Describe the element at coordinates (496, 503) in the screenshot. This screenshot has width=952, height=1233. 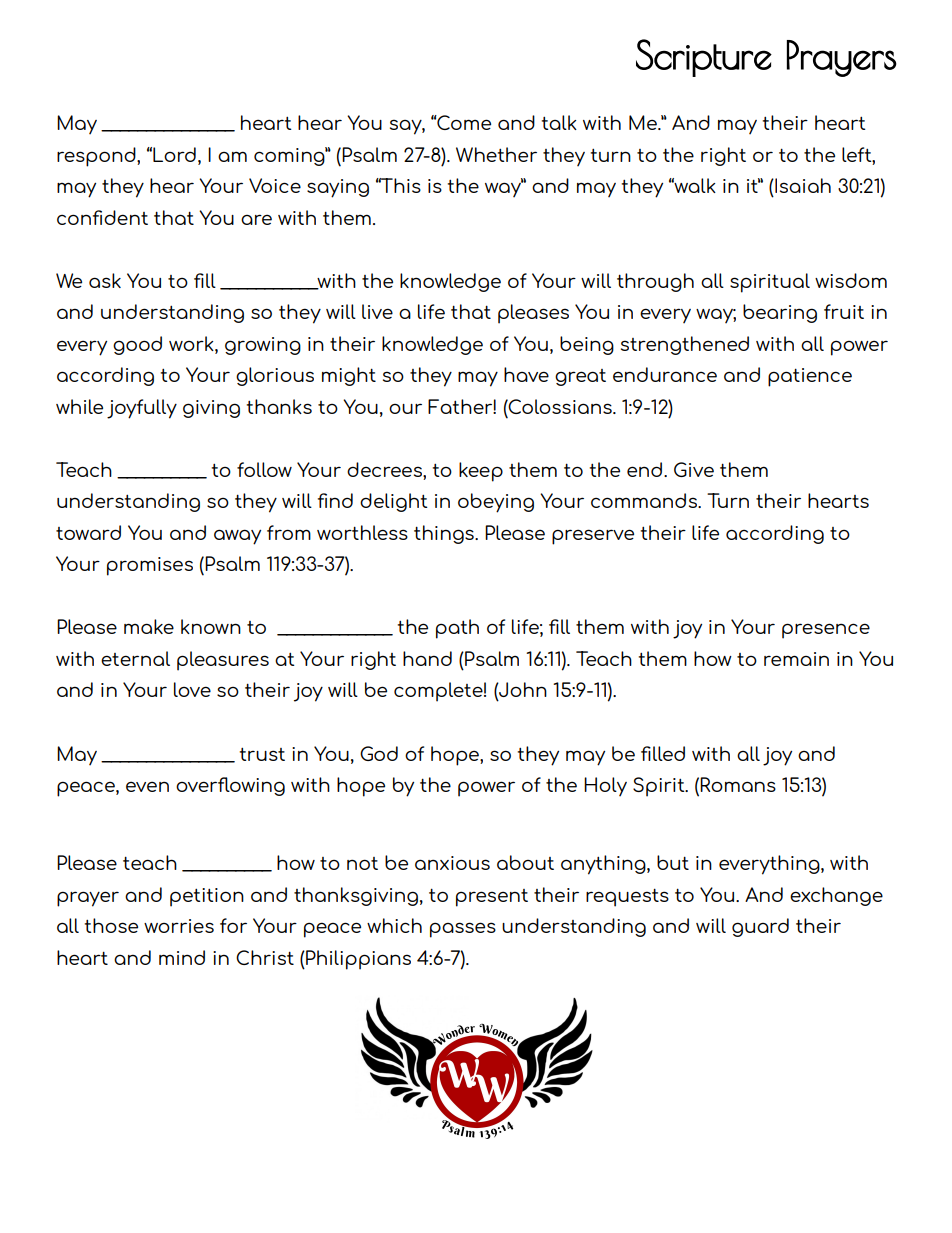
I see `obeying` at that location.
